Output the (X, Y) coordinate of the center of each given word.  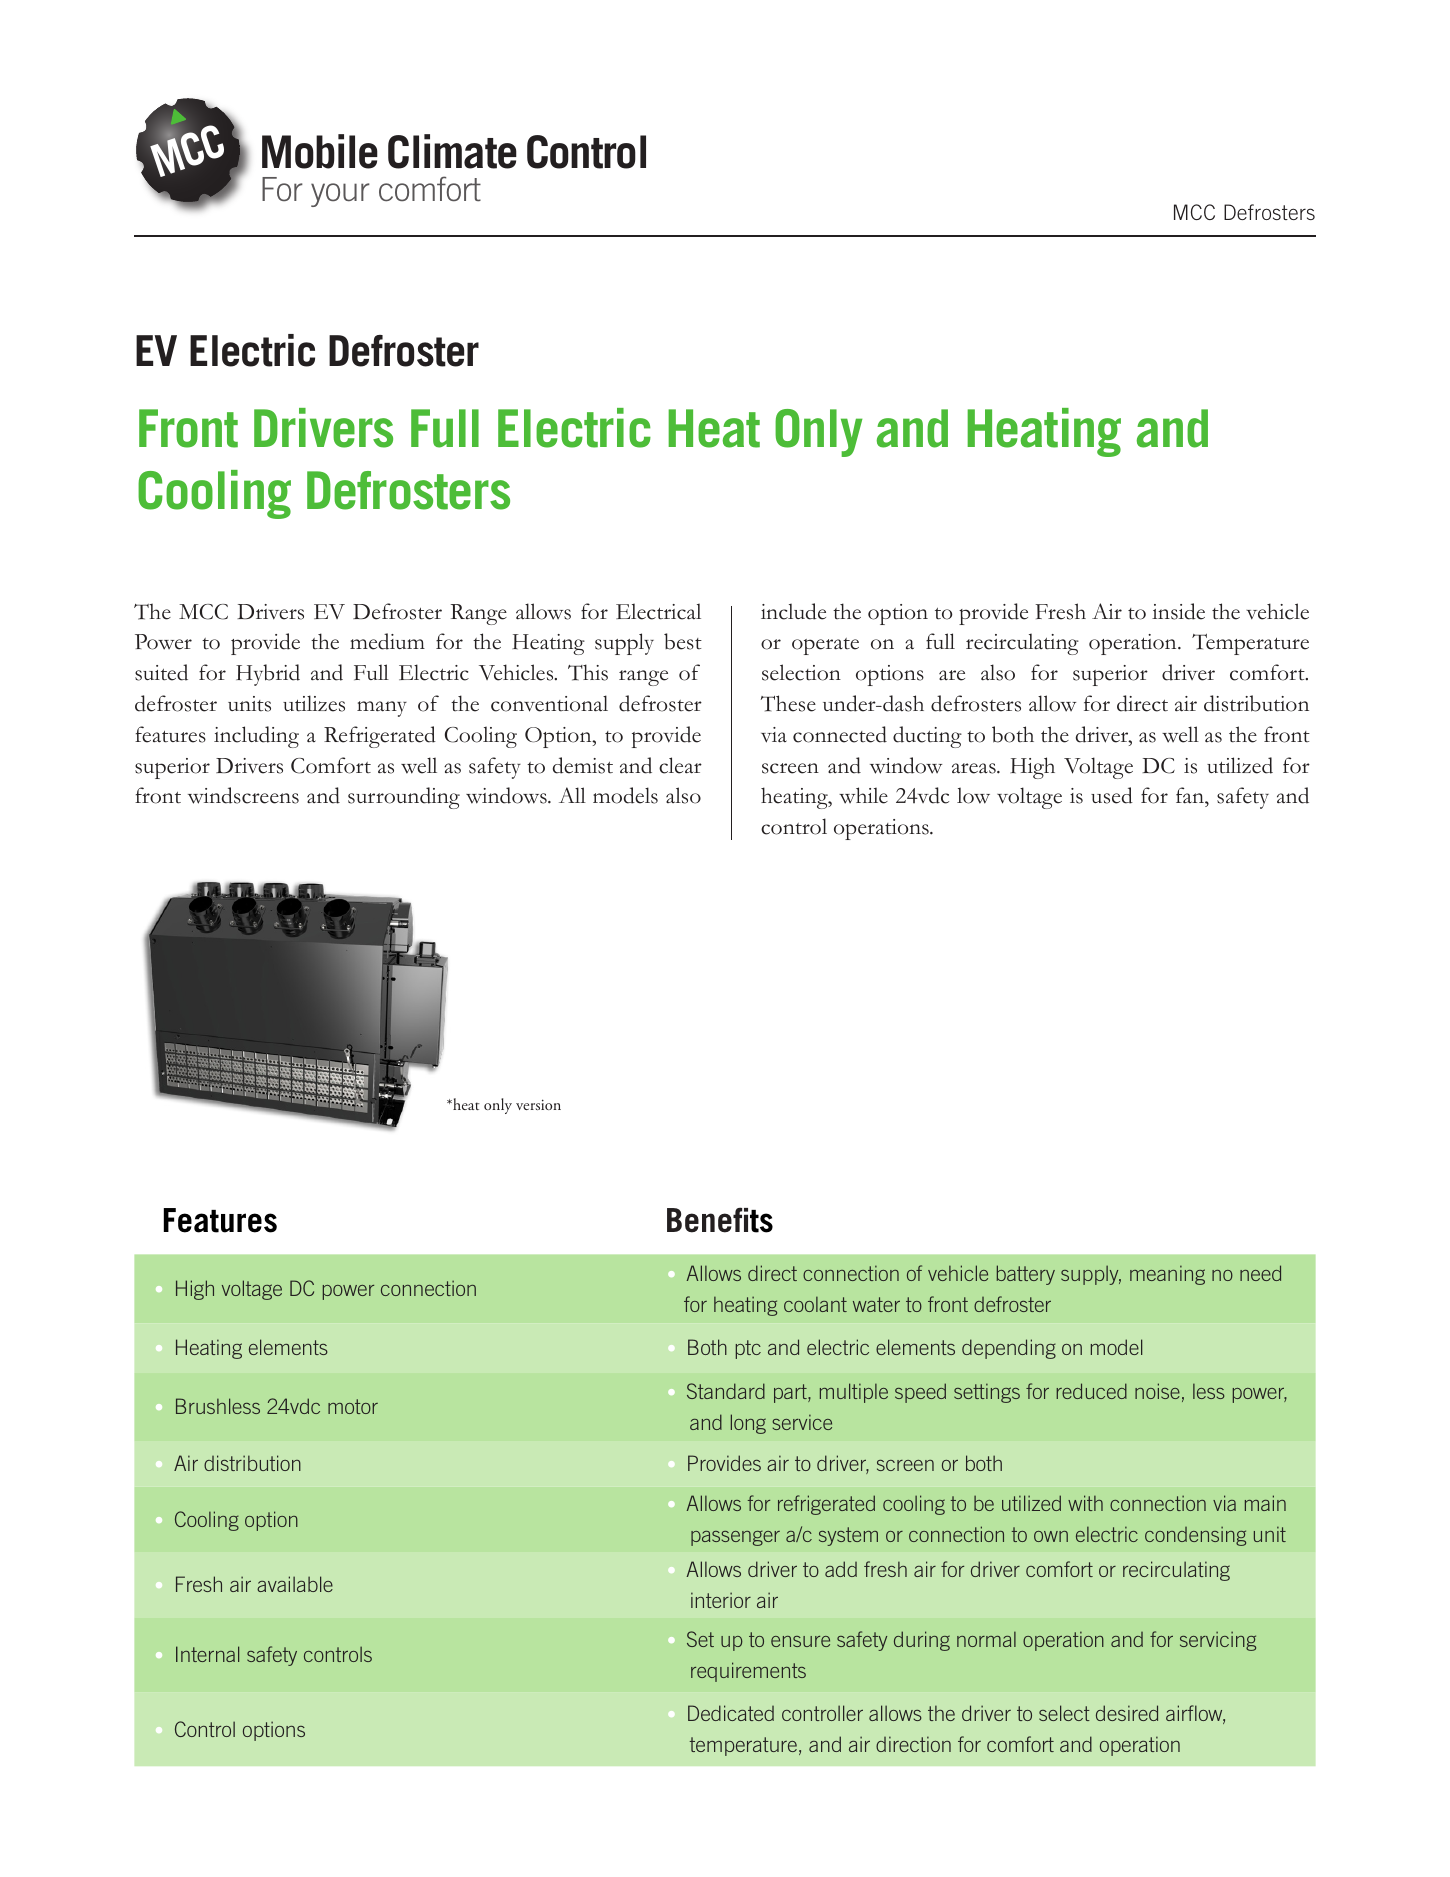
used (1112, 795)
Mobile (320, 151)
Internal (207, 1654)
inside (1178, 611)
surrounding (404, 798)
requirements (748, 1672)
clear (680, 765)
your (340, 195)
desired (1127, 1713)
